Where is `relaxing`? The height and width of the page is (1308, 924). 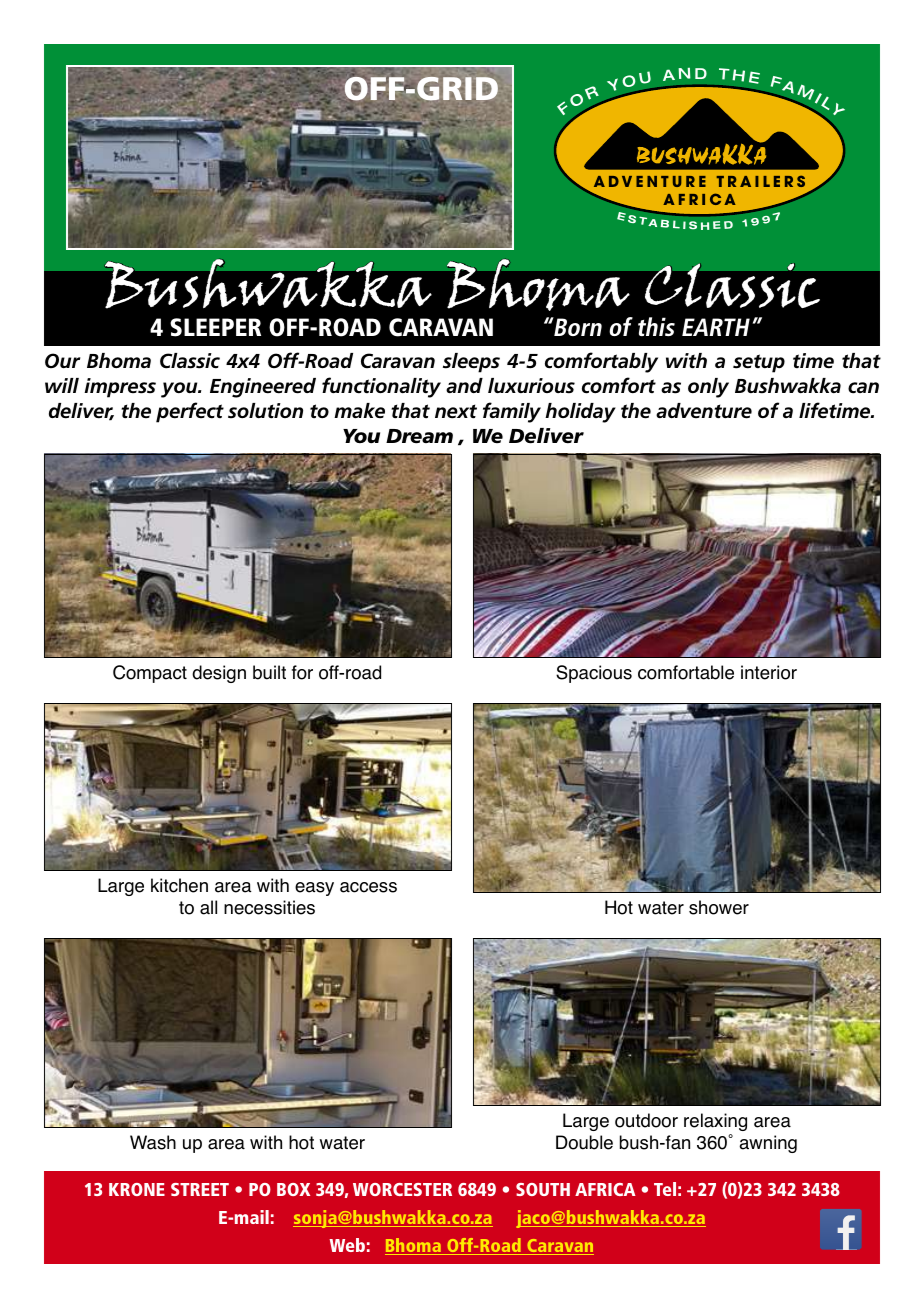 relaxing is located at coordinates (715, 1122).
